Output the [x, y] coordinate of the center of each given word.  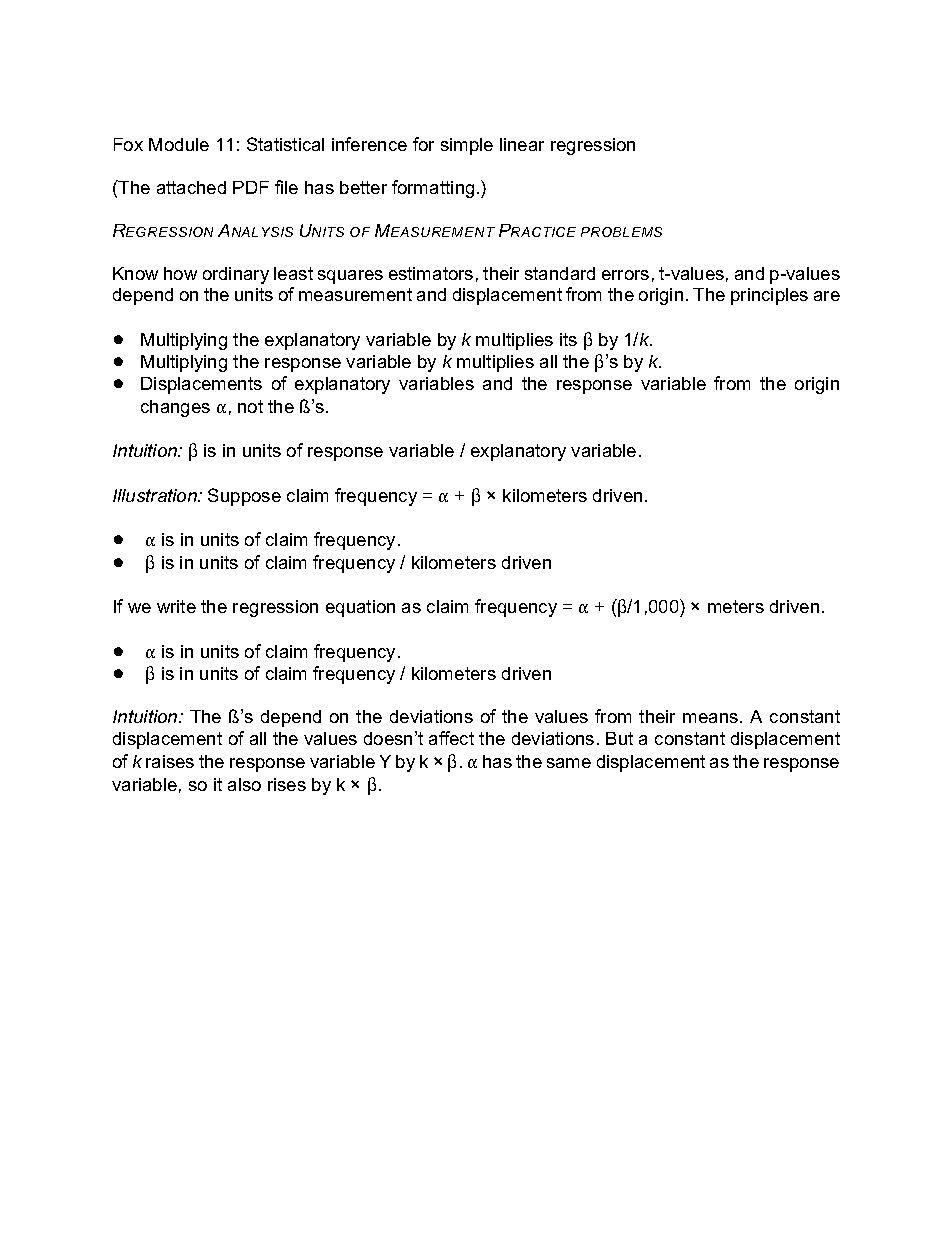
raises [170, 761]
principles [769, 296]
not [250, 406]
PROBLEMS [621, 232]
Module [179, 144]
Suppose [244, 497]
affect [451, 738]
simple [467, 146]
